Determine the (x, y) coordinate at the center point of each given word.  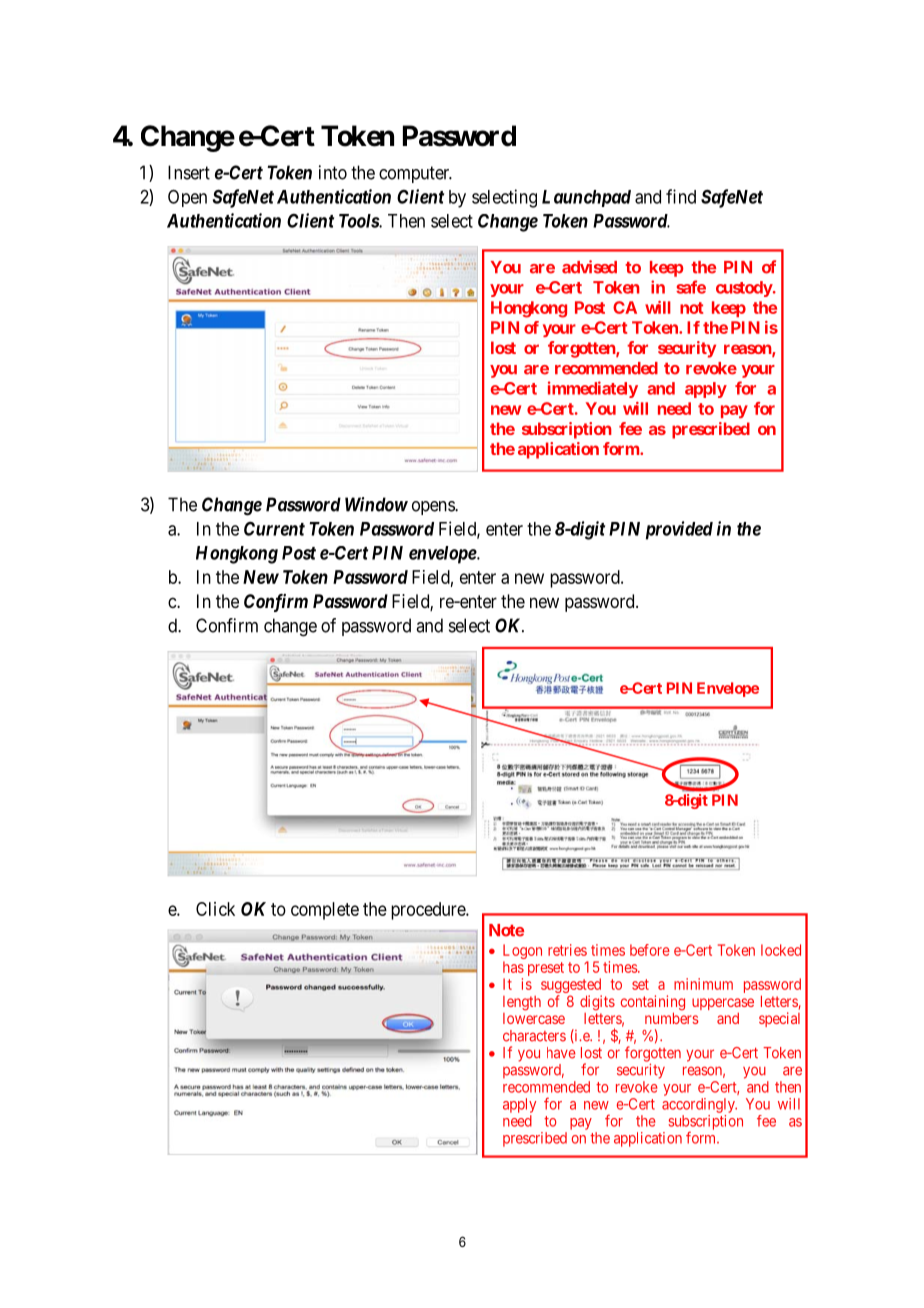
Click (215, 909)
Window (376, 504)
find (681, 196)
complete (325, 911)
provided (679, 530)
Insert (189, 172)
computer (415, 174)
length (522, 1003)
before (650, 950)
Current (274, 528)
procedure (429, 911)
